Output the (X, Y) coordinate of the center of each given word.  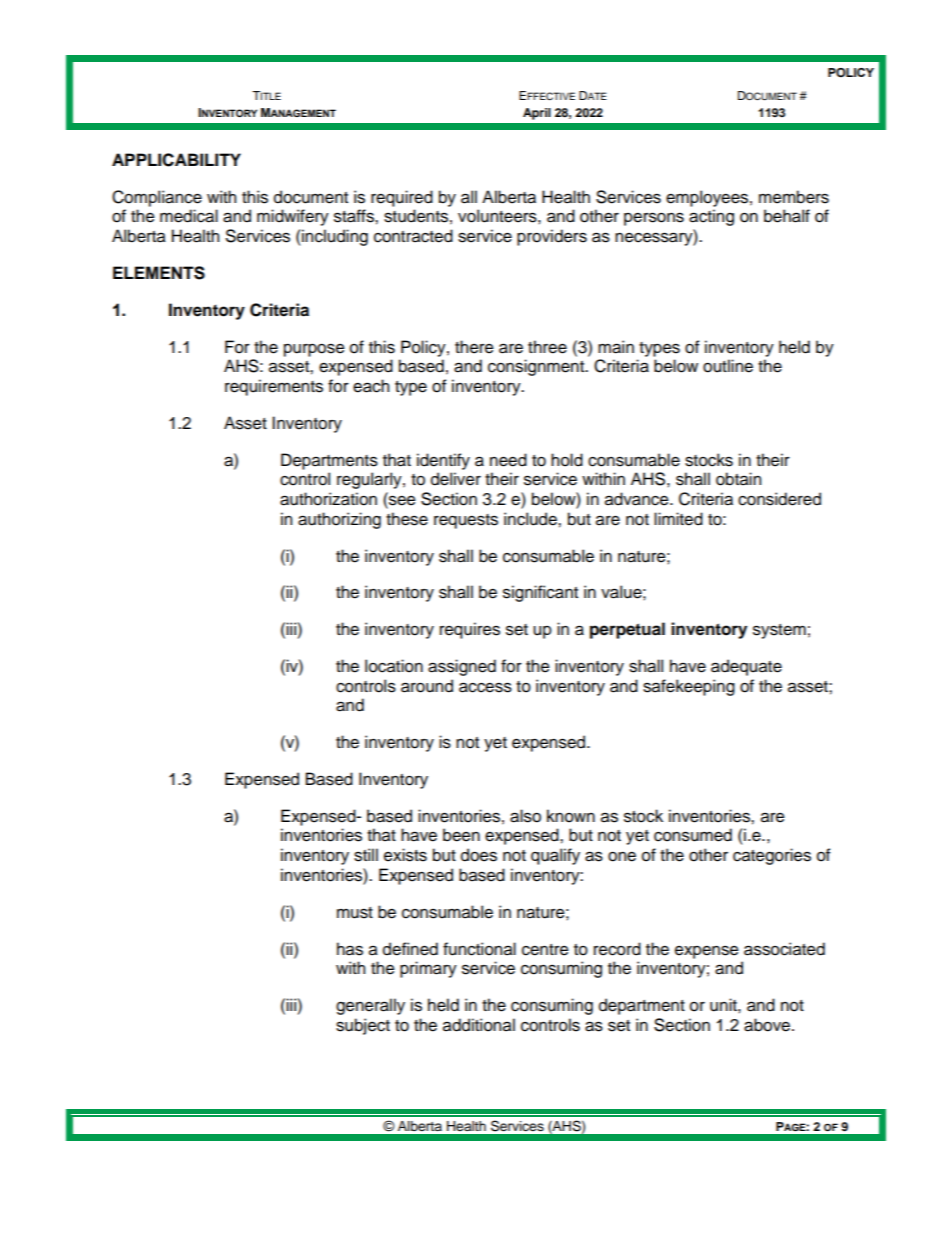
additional (479, 1025)
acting (711, 217)
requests (466, 521)
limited (678, 519)
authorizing (339, 520)
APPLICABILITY (176, 160)
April (537, 114)
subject (363, 1026)
